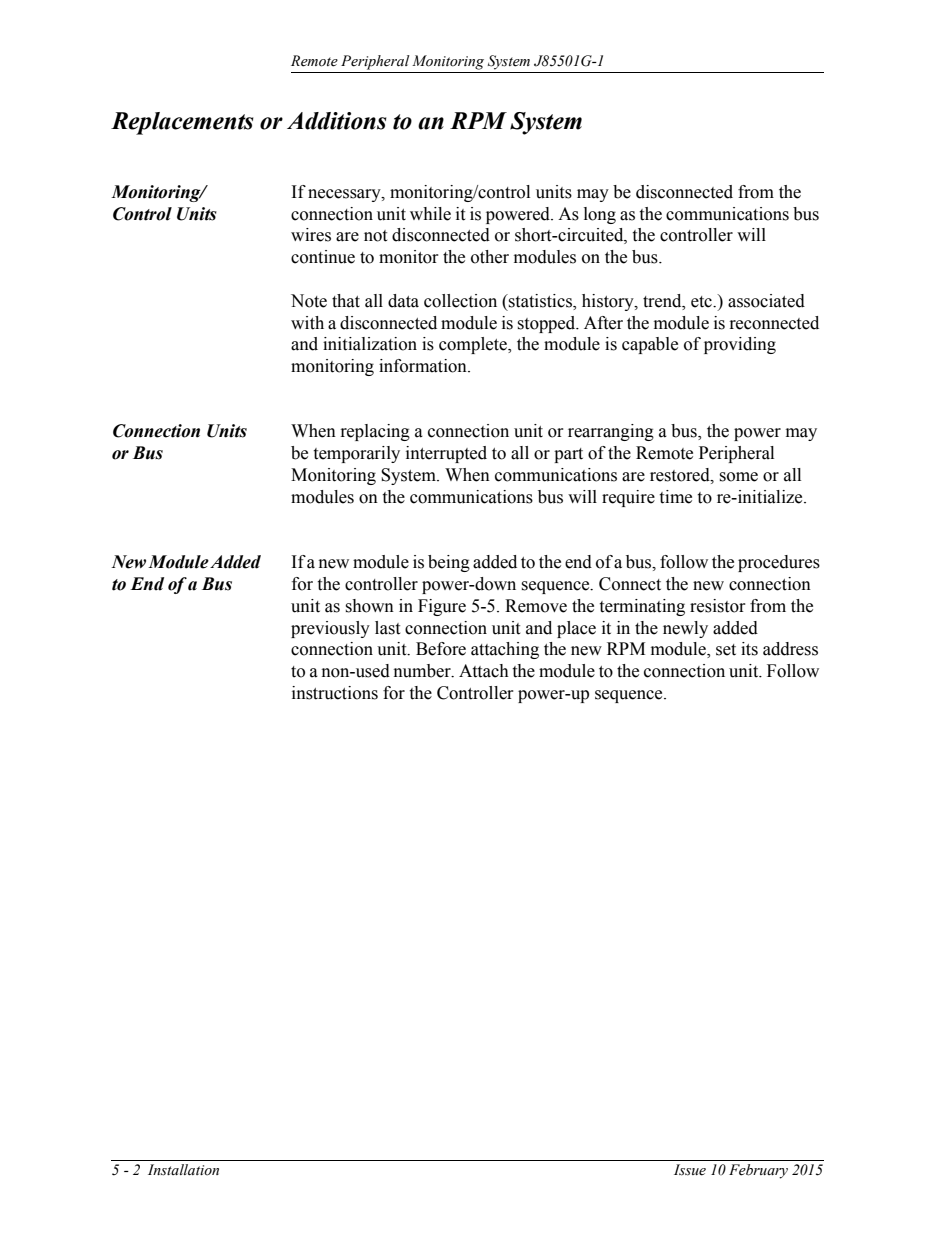 The height and width of the document is (1233, 952). I want to click on instructions, so click(335, 693).
